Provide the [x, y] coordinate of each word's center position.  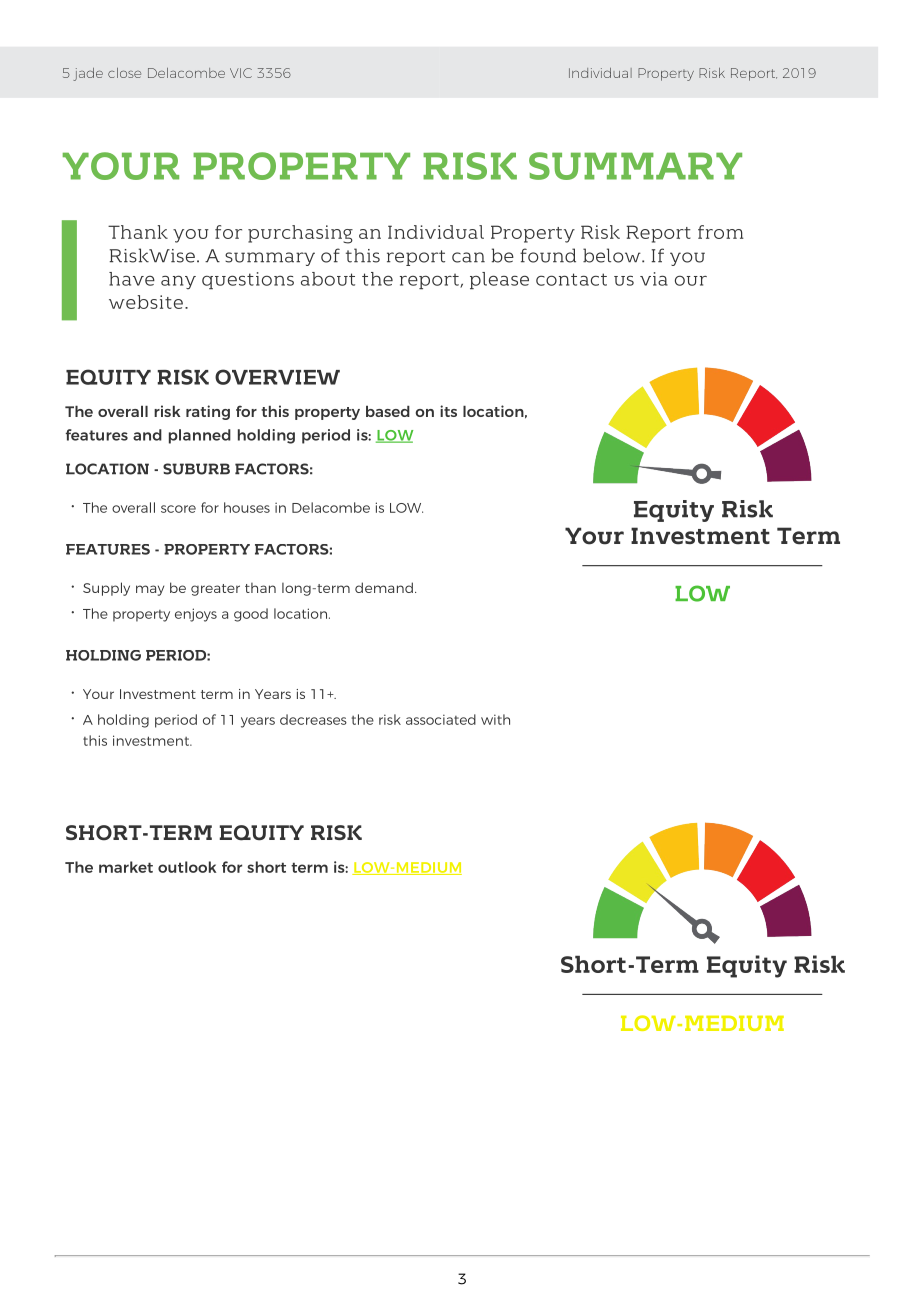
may [150, 590]
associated [441, 719]
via [654, 279]
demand [384, 587]
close [124, 73]
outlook [187, 867]
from [721, 232]
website [146, 302]
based [388, 411]
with [495, 719]
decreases [313, 719]
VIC [241, 73]
